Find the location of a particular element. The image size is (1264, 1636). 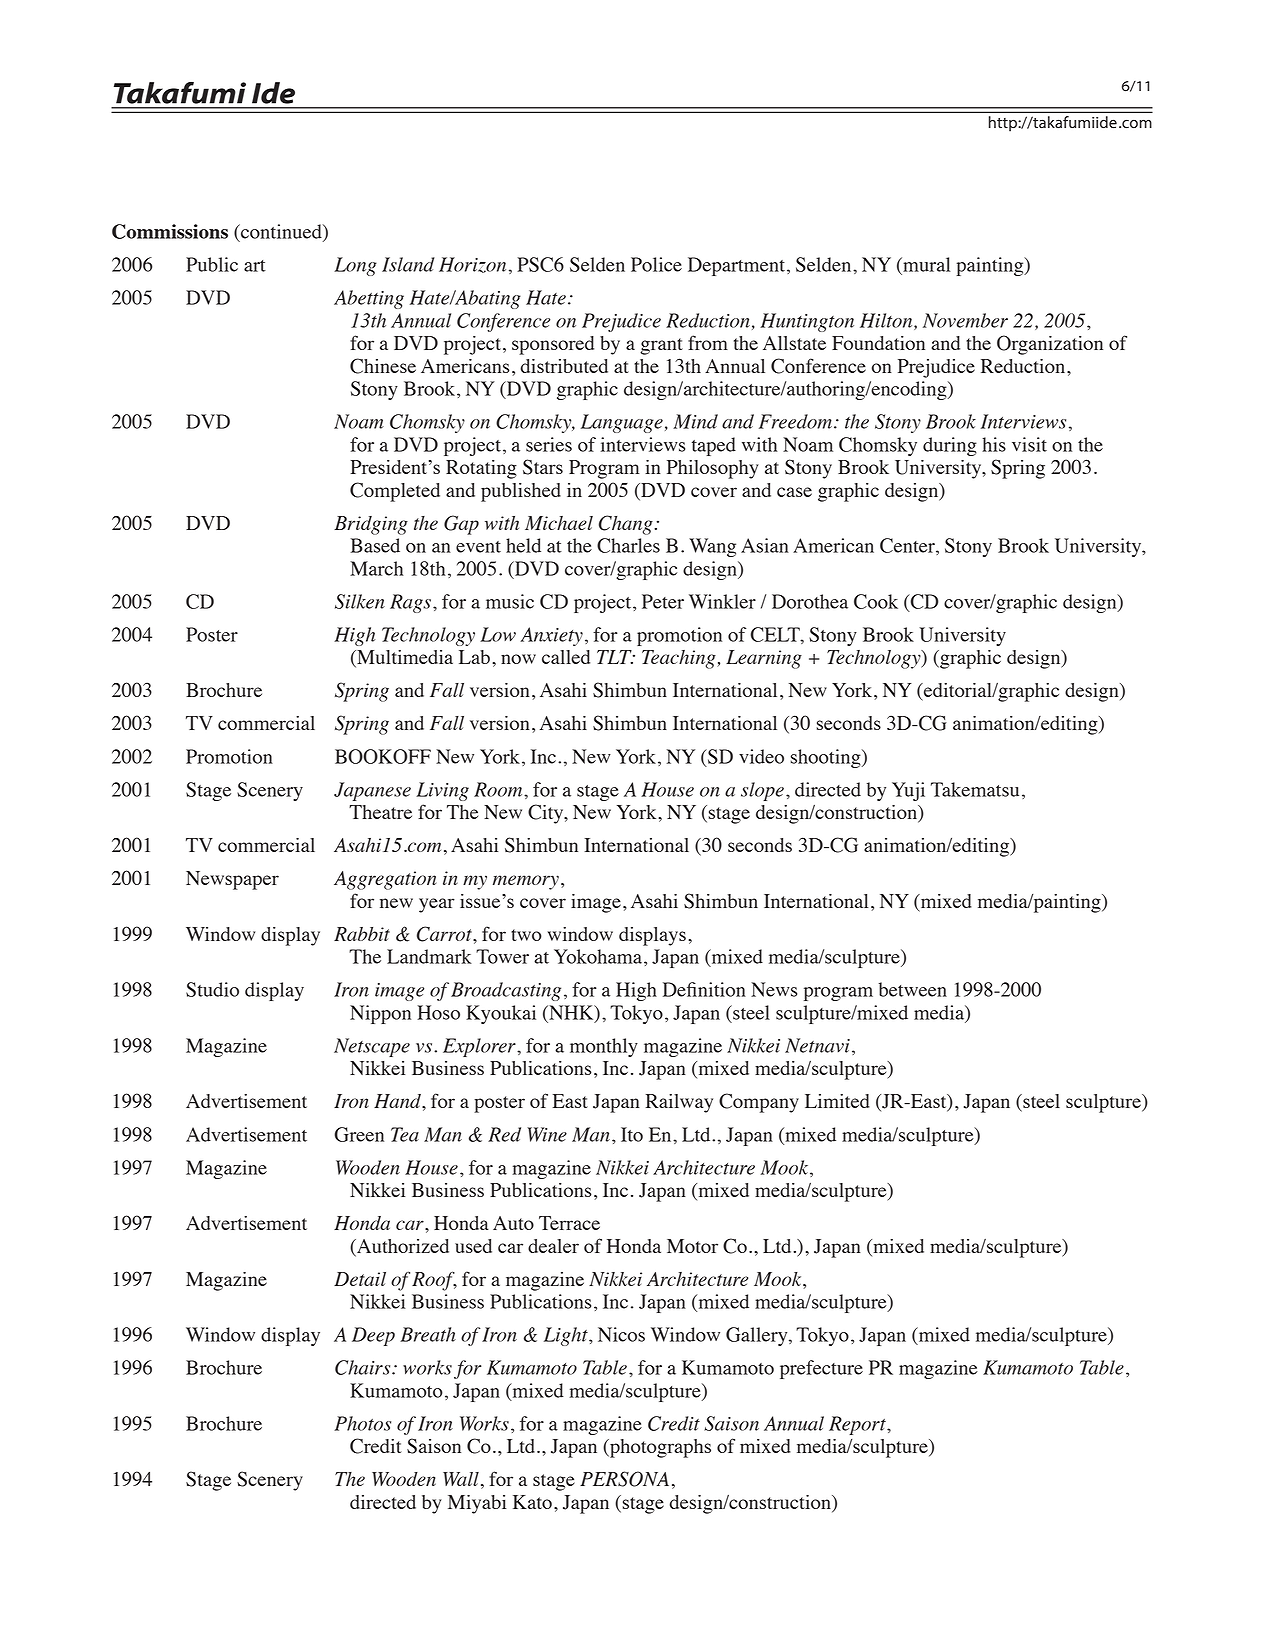

Long is located at coordinates (355, 266).
